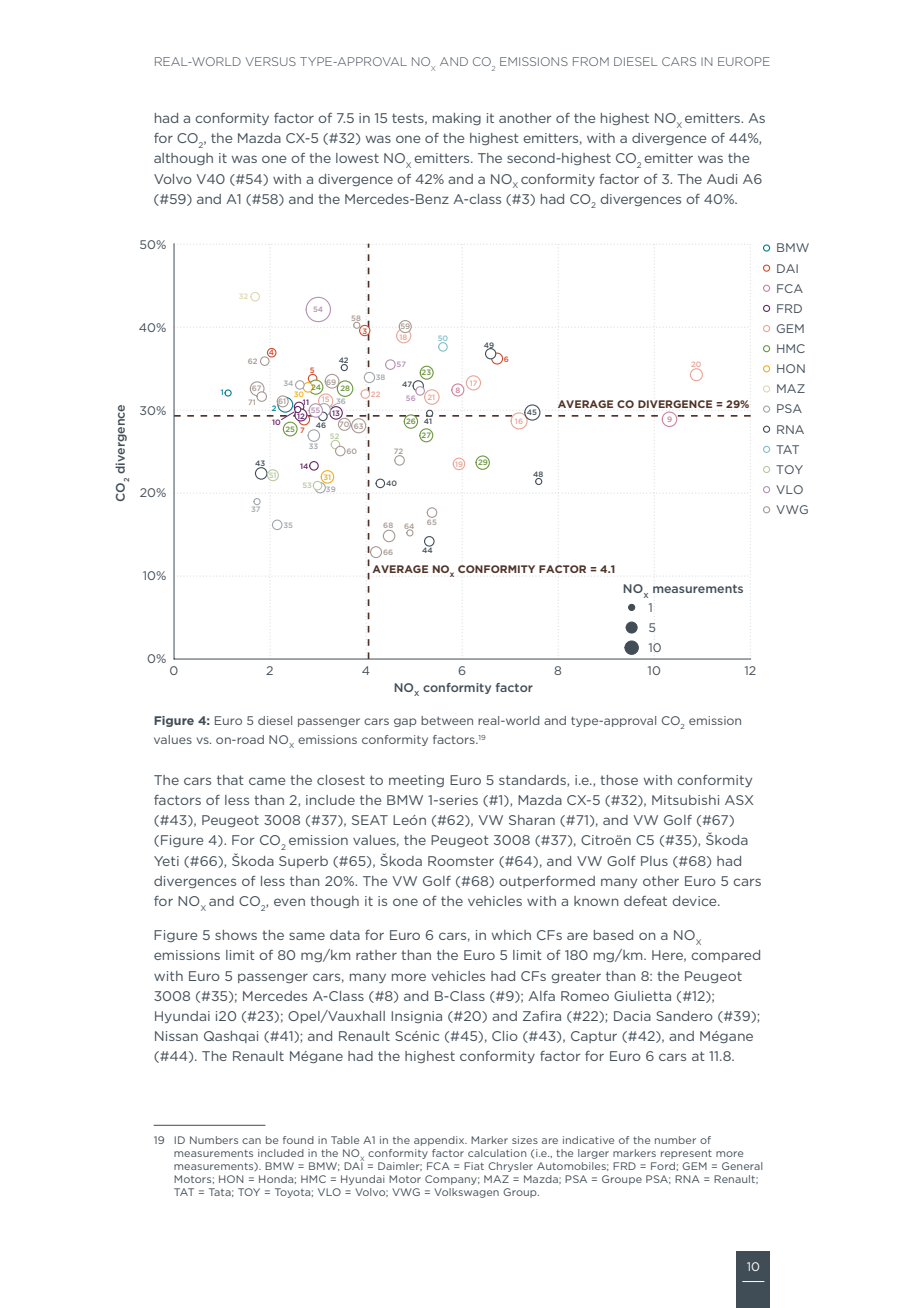 This page has height=1308, width=924. I want to click on VERSUS, so click(271, 61).
